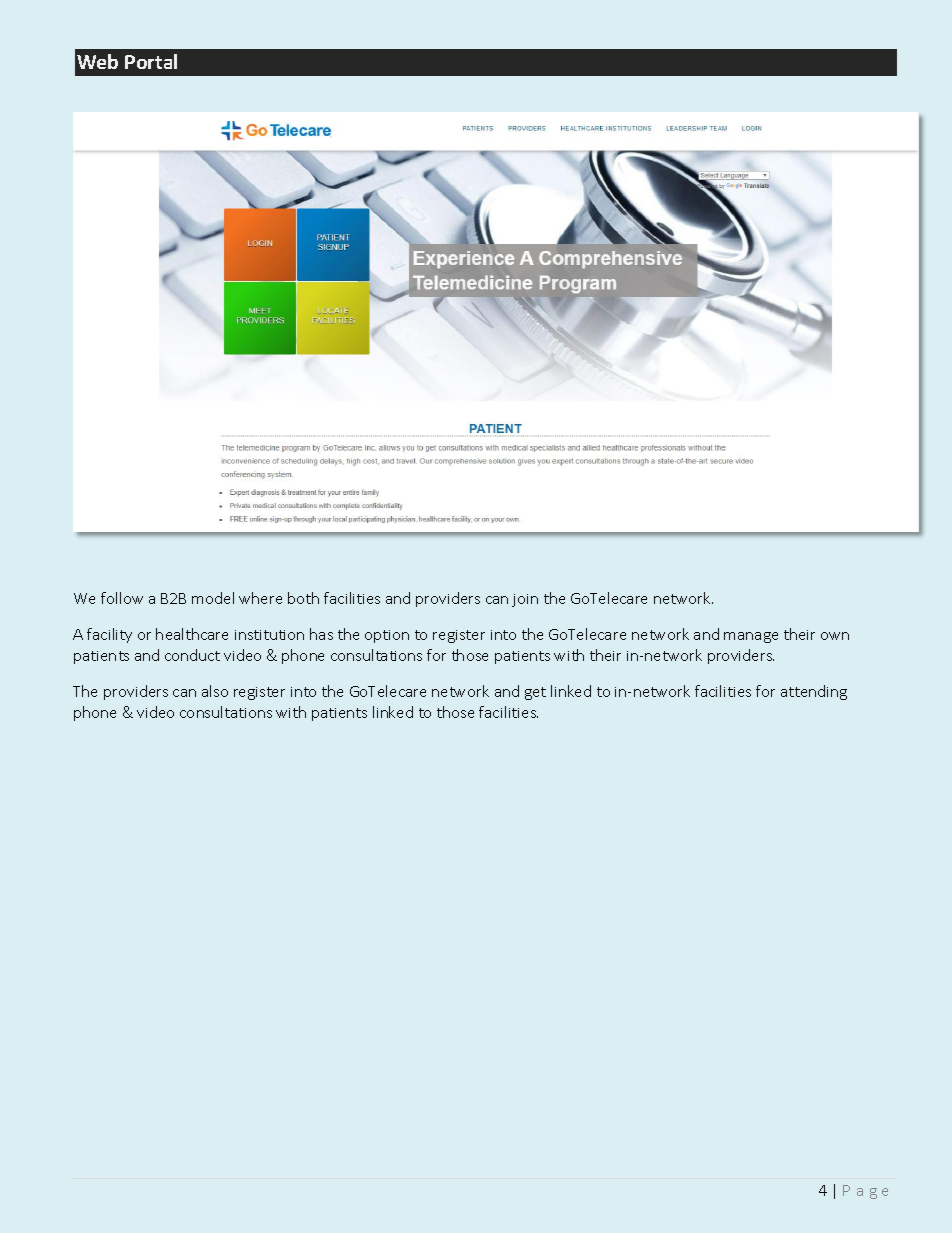  I want to click on own, so click(835, 636).
